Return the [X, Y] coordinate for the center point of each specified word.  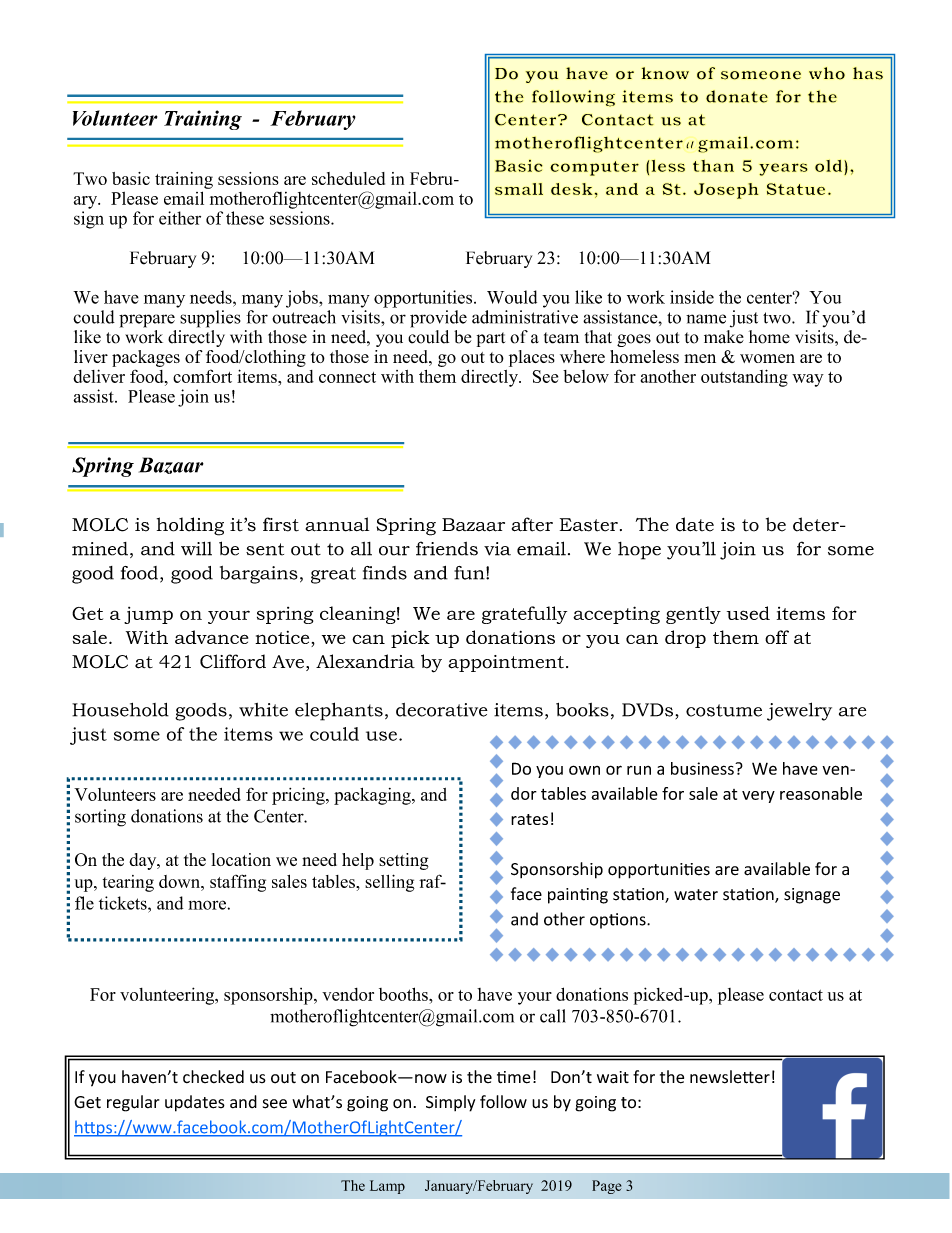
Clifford [233, 661]
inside [692, 297]
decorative [442, 710]
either [180, 218]
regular [133, 1103]
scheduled [348, 178]
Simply [450, 1103]
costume [724, 710]
